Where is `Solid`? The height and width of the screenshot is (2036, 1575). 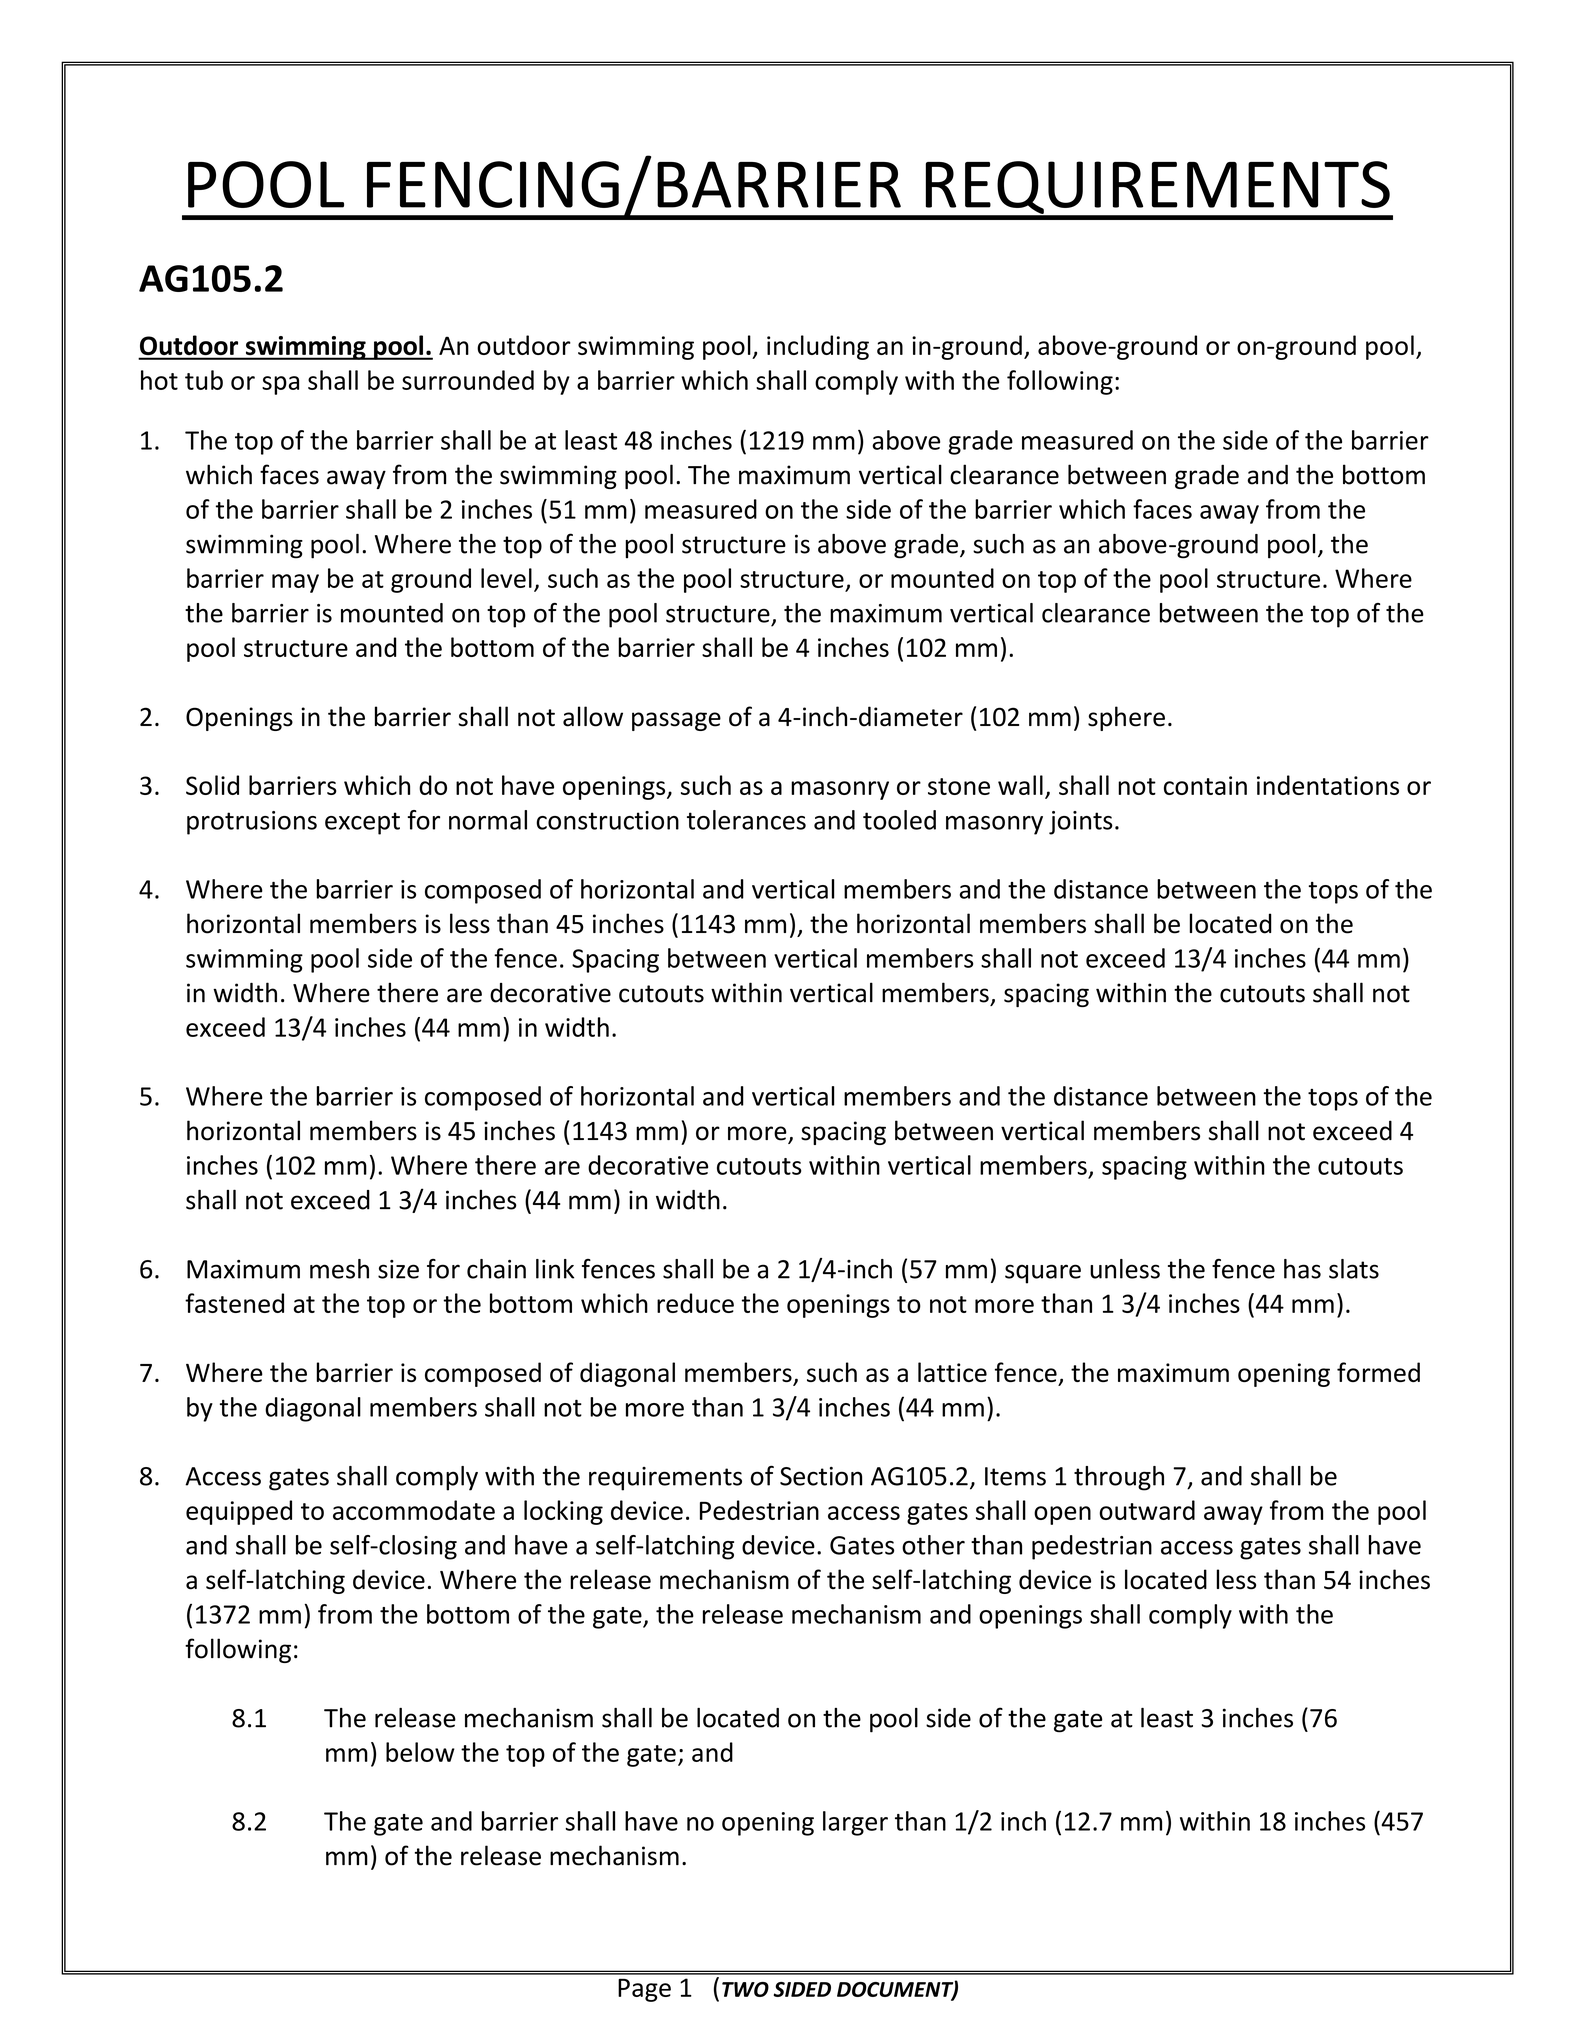 Solid is located at coordinates (212, 785).
